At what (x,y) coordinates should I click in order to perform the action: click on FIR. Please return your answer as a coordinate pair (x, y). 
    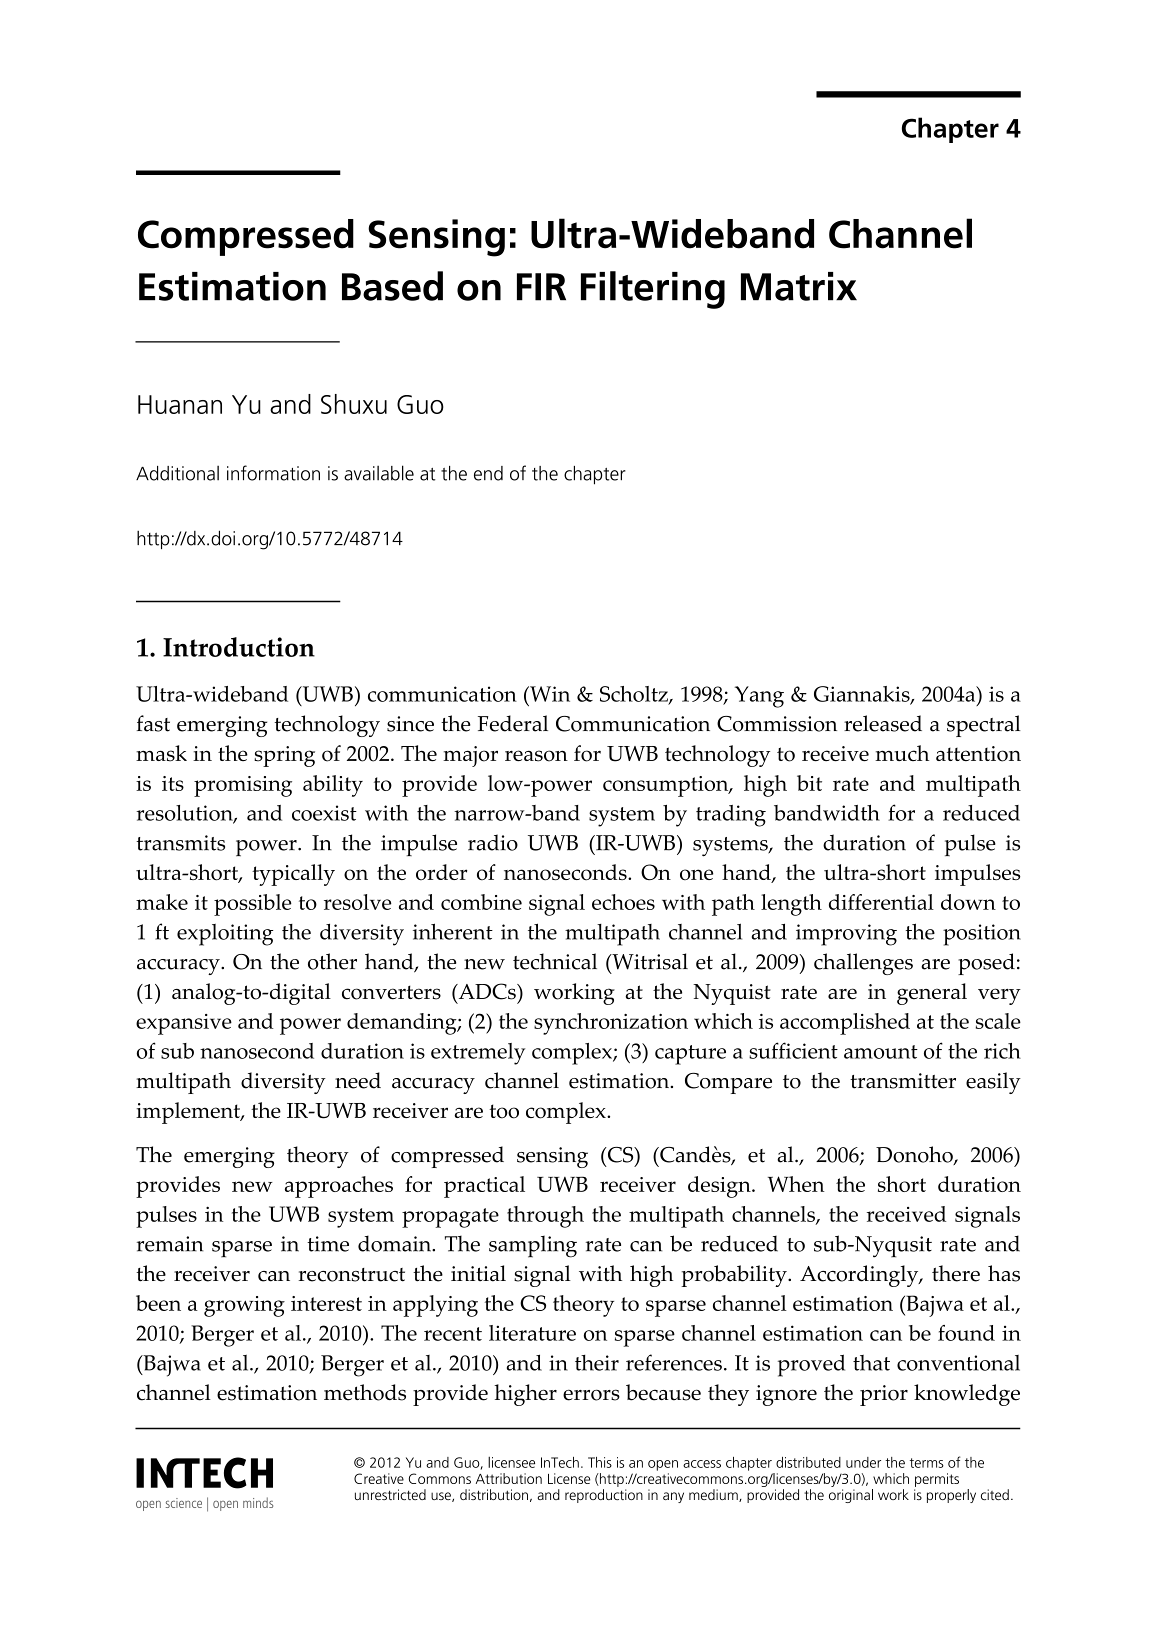
    Looking at the image, I should click on (541, 287).
